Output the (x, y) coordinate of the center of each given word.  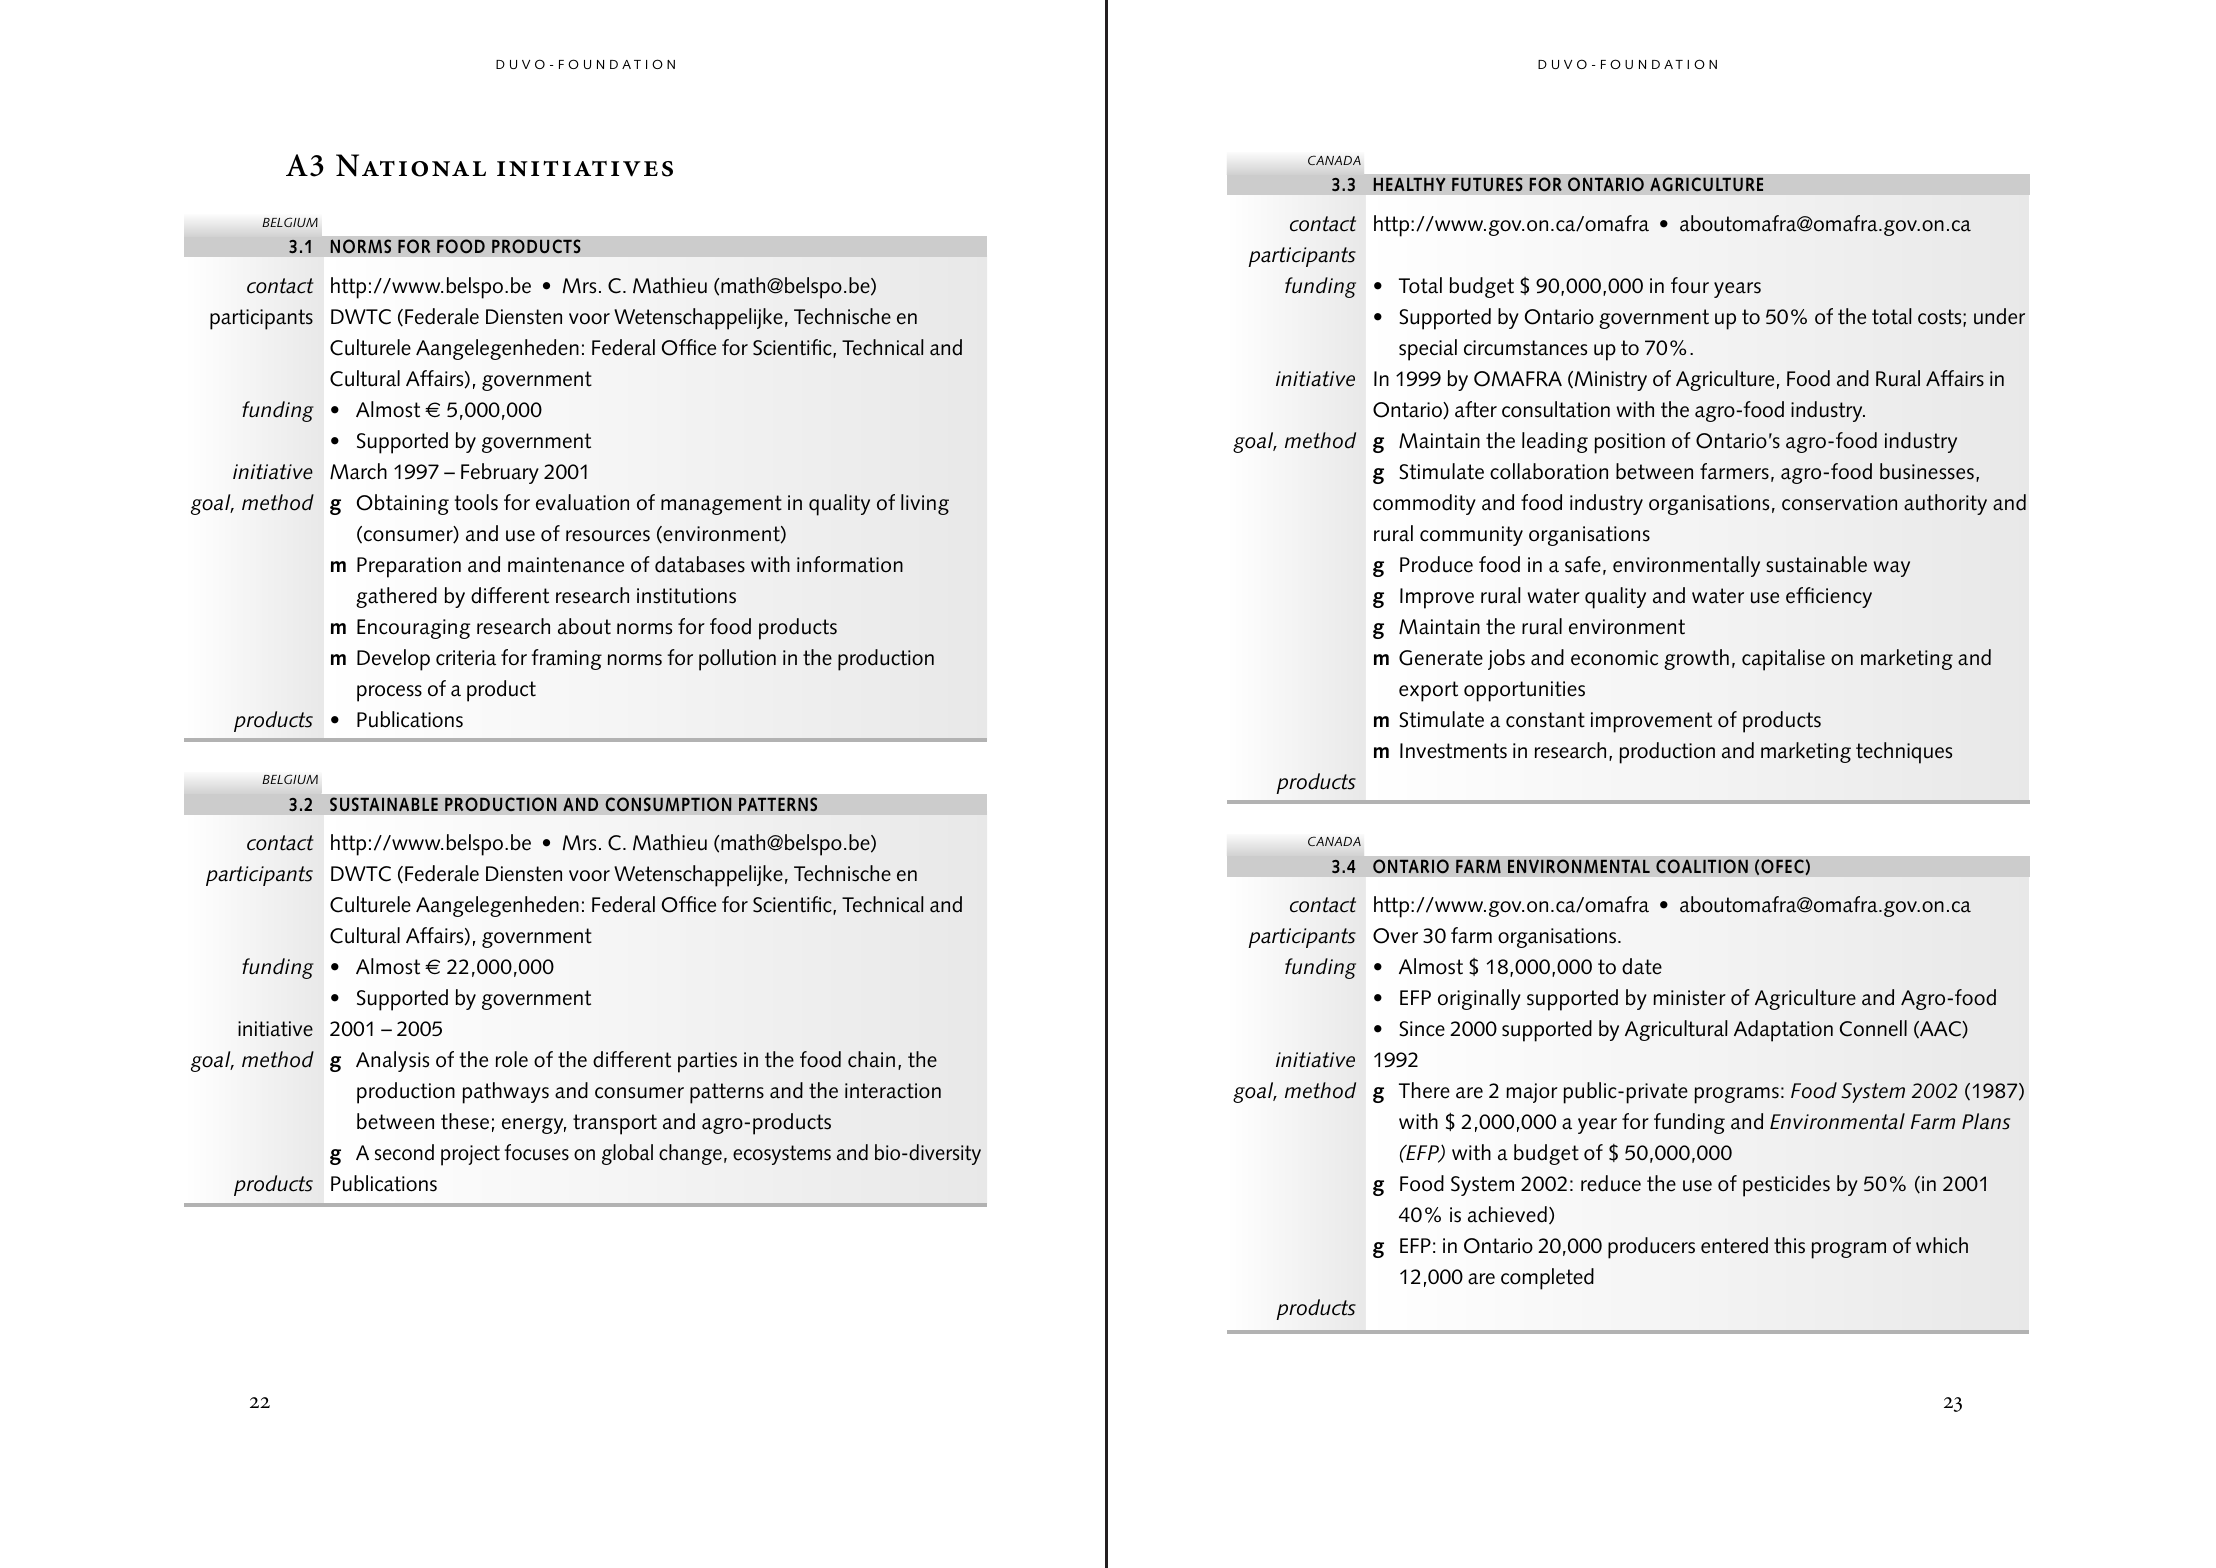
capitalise (1783, 660)
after (1476, 409)
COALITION (1702, 866)
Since (1422, 1029)
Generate (1441, 658)
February (500, 473)
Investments (1453, 751)
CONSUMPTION (668, 804)
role (512, 1059)
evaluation (582, 502)
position (1629, 443)
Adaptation (1783, 1031)
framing (566, 659)
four (1690, 285)
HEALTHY (1409, 184)
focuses (536, 1152)
